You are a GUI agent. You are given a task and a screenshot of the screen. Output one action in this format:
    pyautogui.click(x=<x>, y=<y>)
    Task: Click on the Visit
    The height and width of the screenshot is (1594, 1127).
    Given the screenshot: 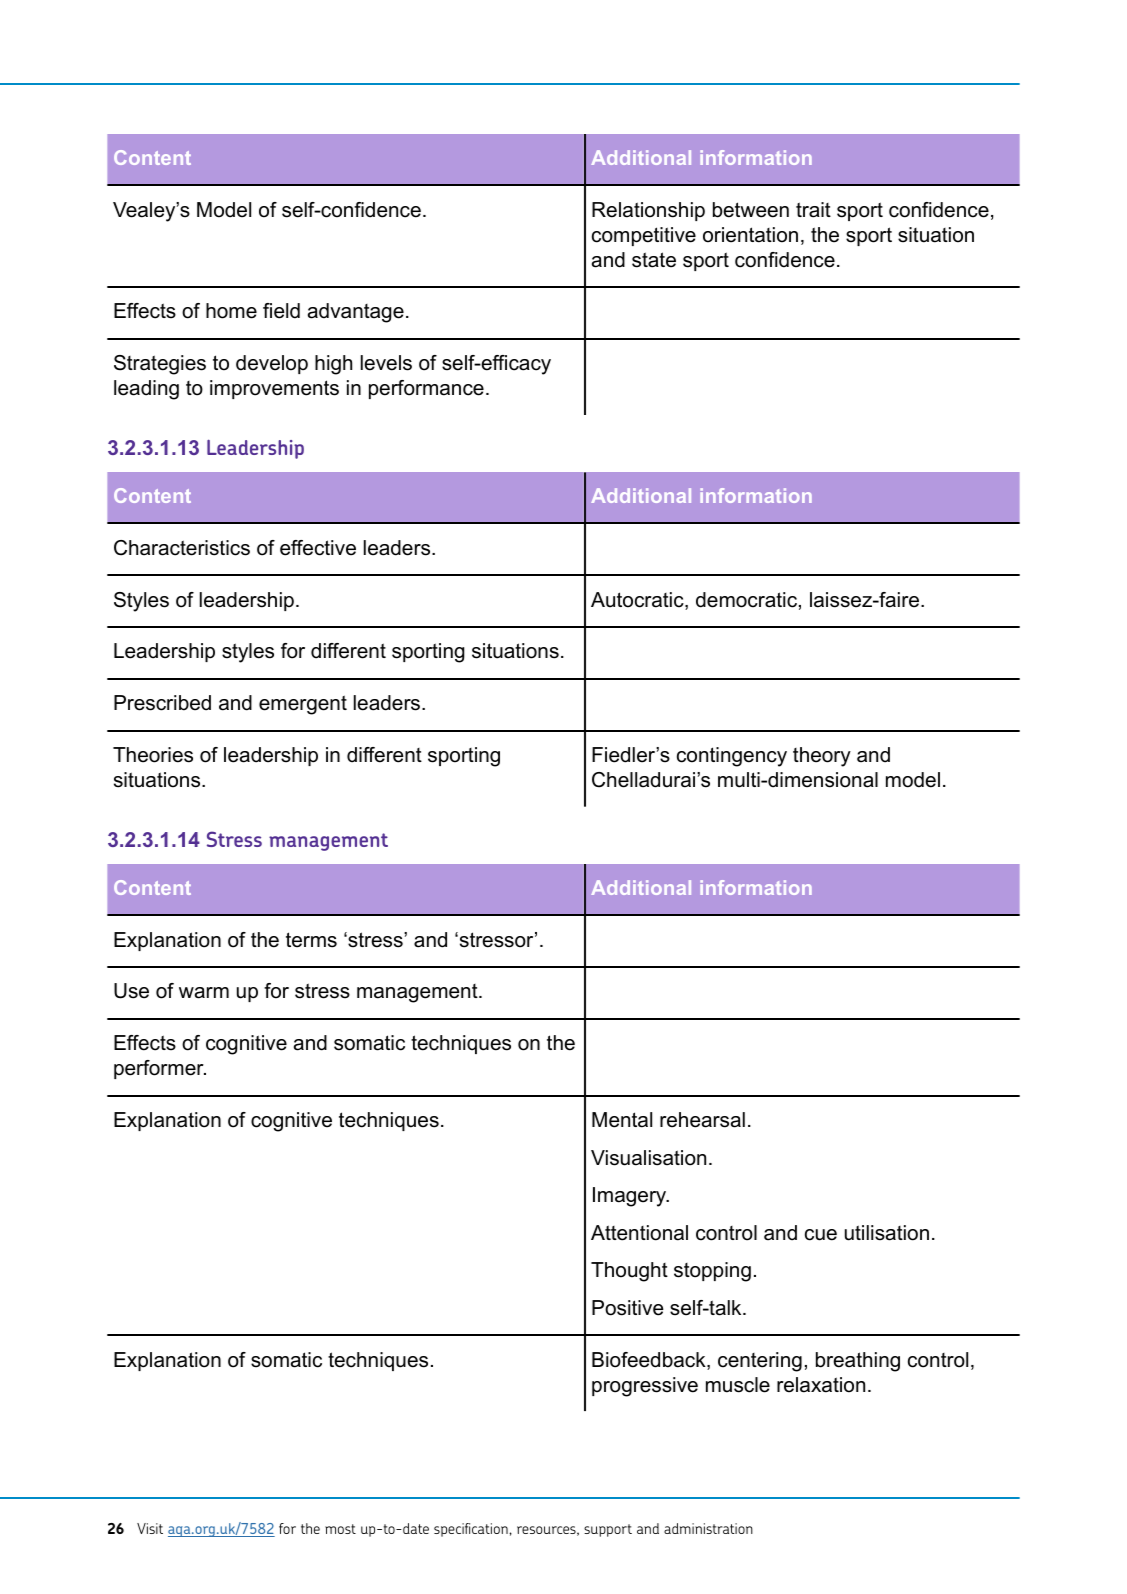 What is the action you would take?
    pyautogui.click(x=150, y=1528)
